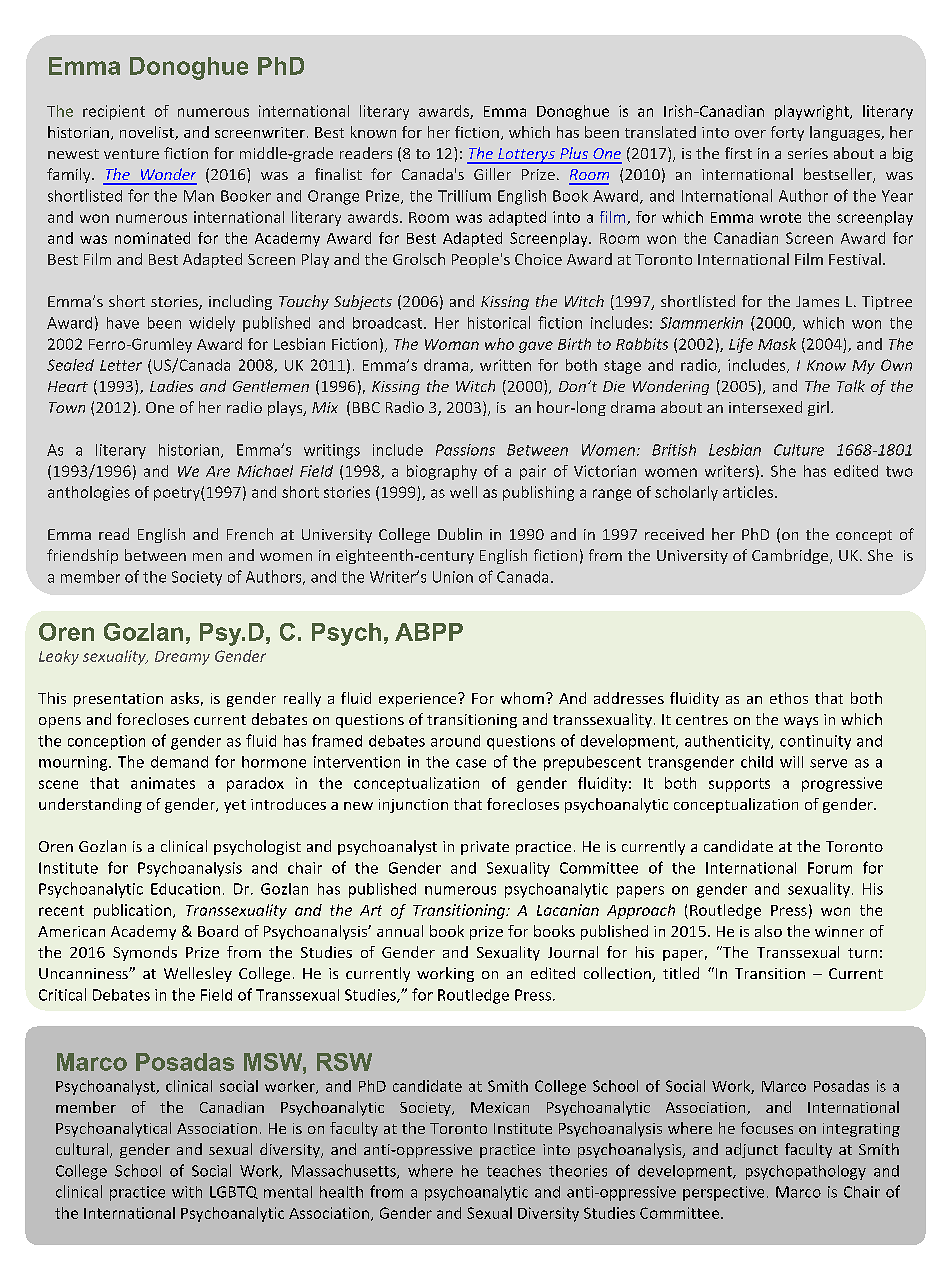  Describe the element at coordinates (121, 365) in the screenshot. I see `Letter` at that location.
